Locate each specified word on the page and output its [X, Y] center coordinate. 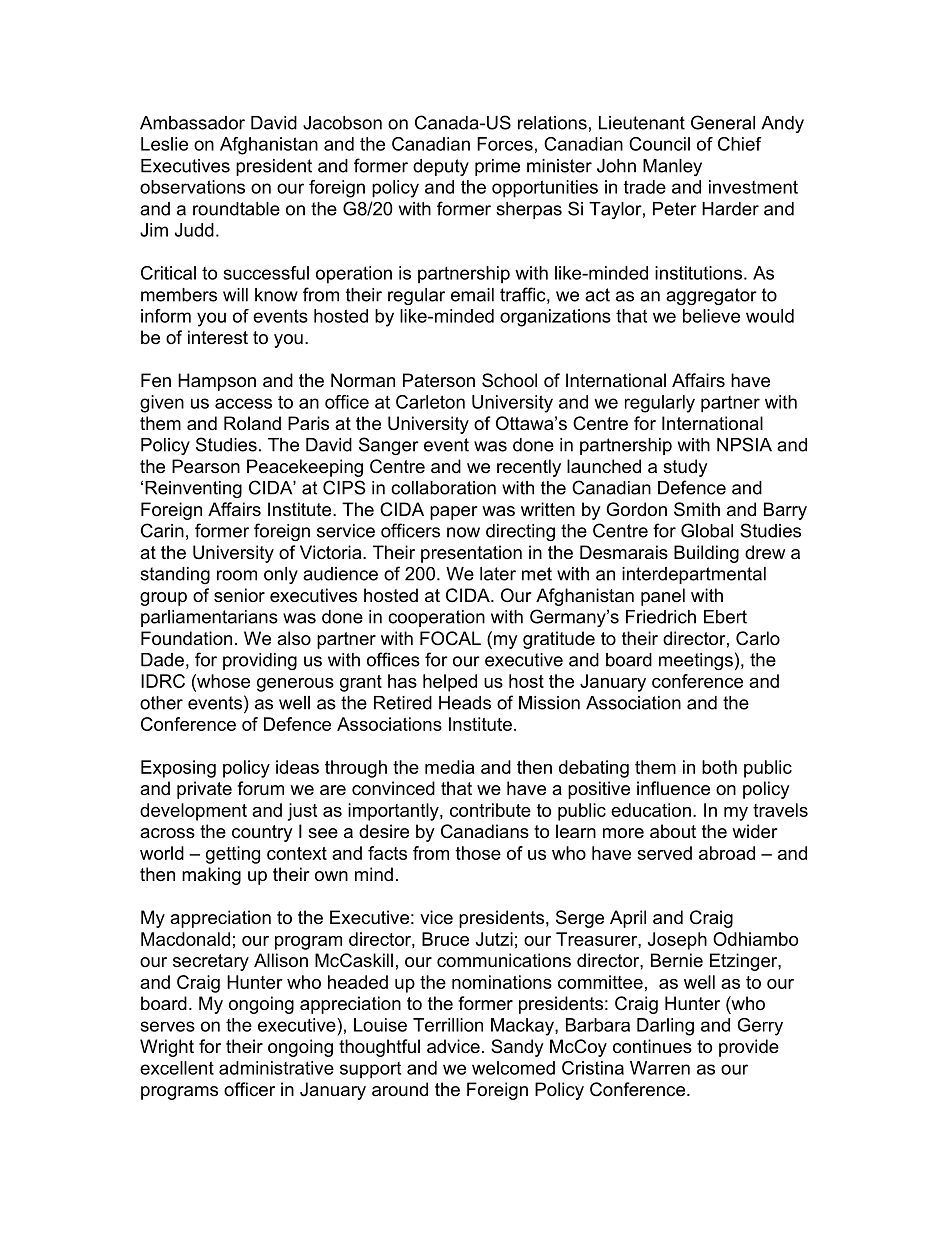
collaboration [443, 488]
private [204, 790]
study [685, 468]
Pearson [206, 466]
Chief [740, 144]
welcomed [513, 1068]
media [449, 767]
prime [497, 167]
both [719, 767]
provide [749, 1048]
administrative [276, 1068]
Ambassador [192, 123]
